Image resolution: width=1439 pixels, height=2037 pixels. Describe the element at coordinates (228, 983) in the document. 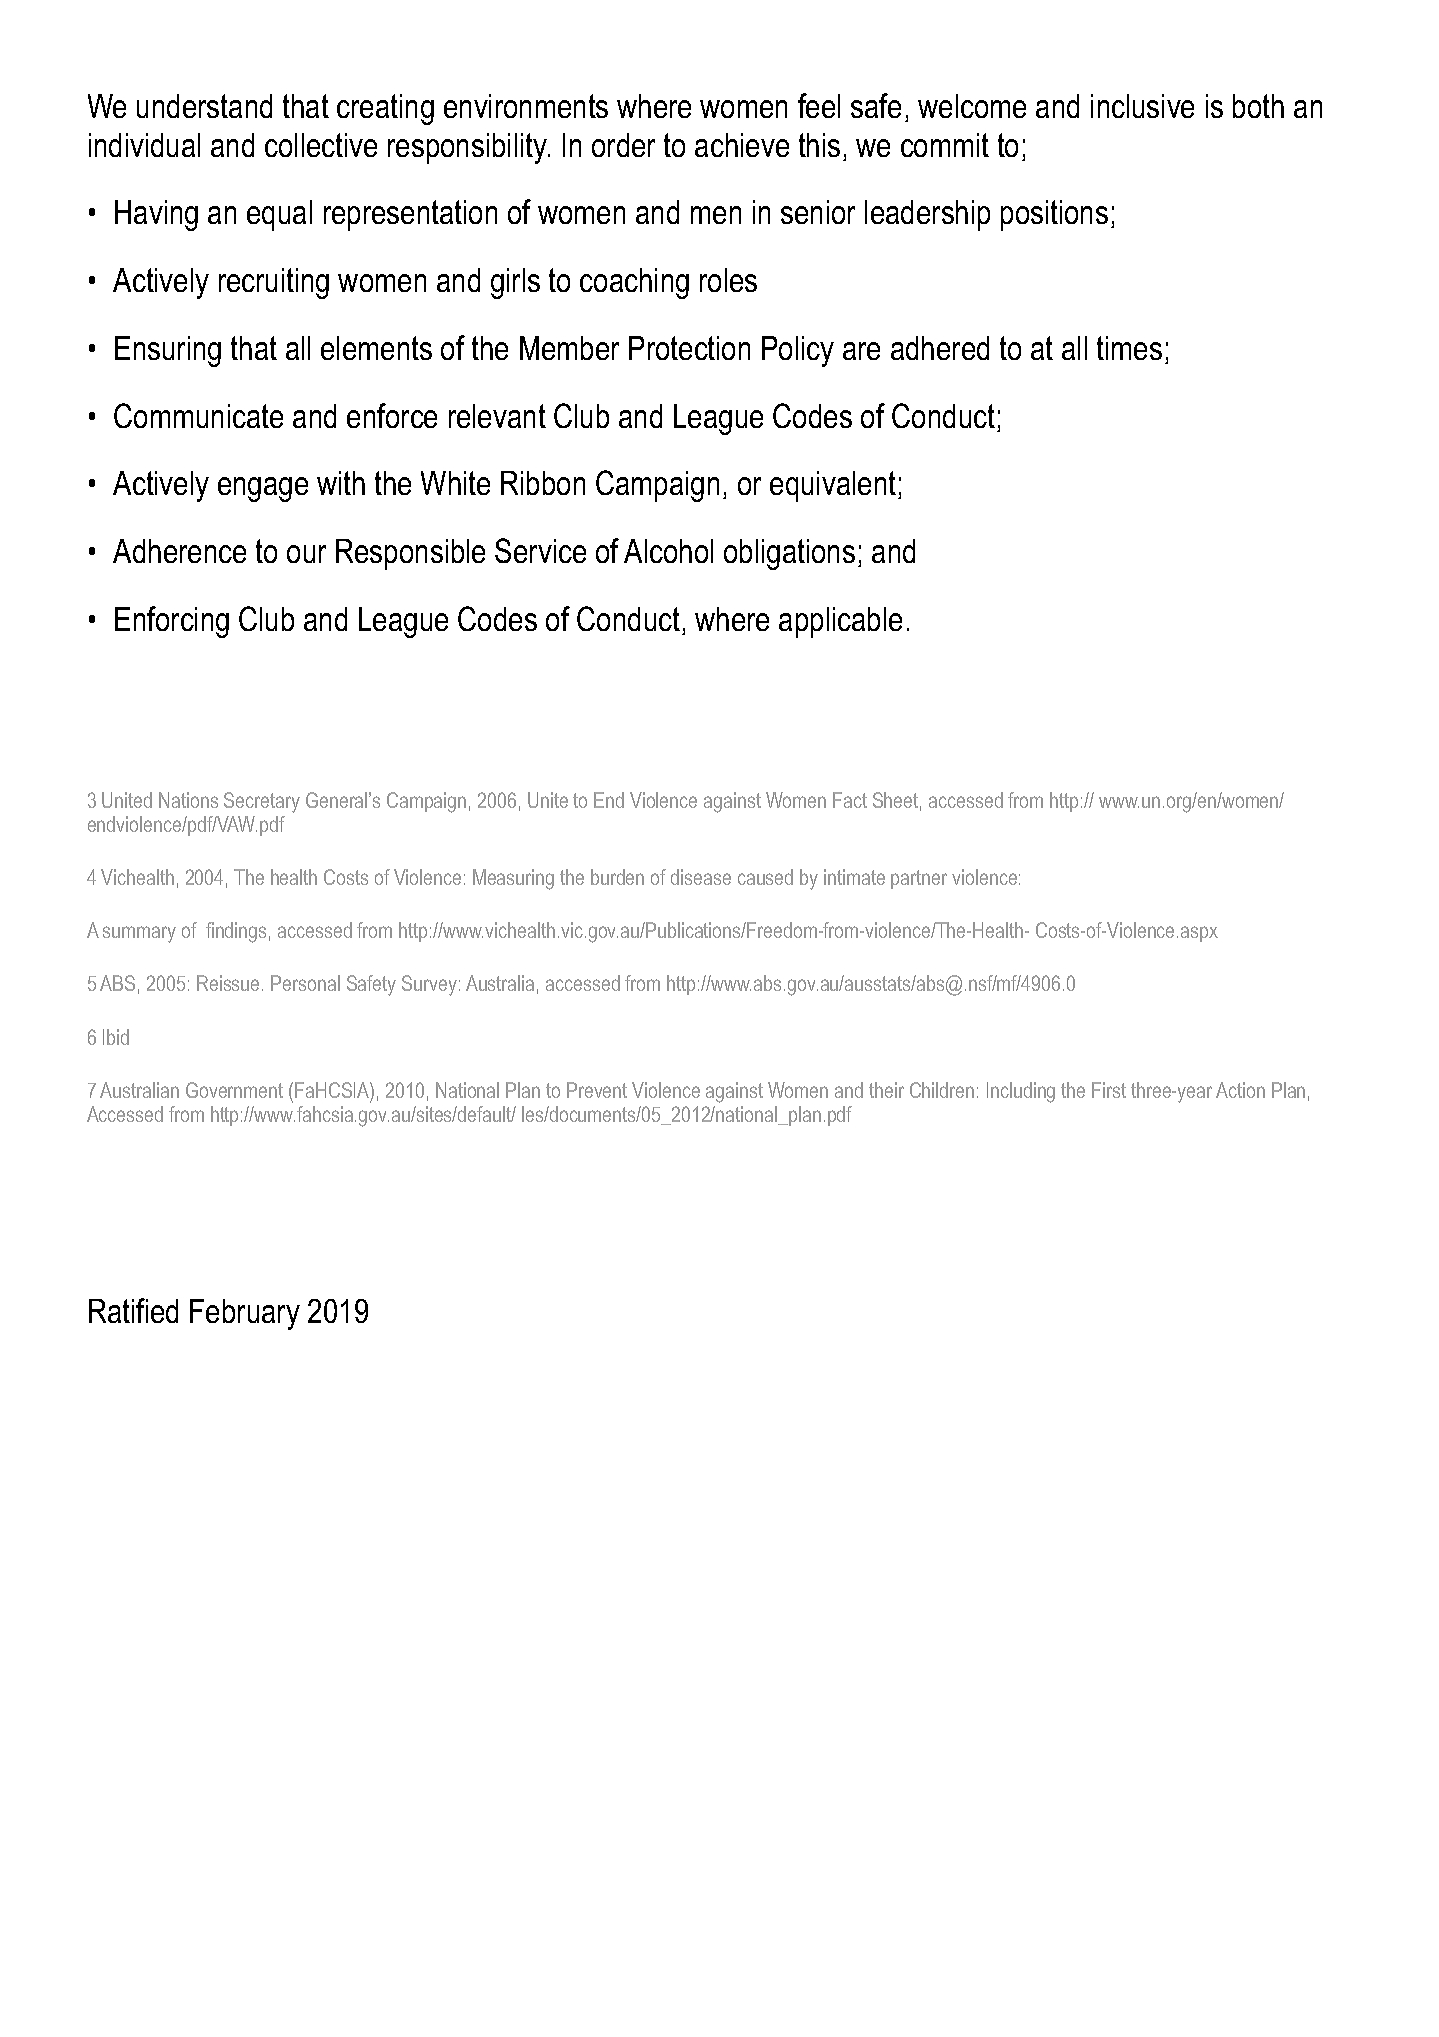

I see `Reissue` at that location.
